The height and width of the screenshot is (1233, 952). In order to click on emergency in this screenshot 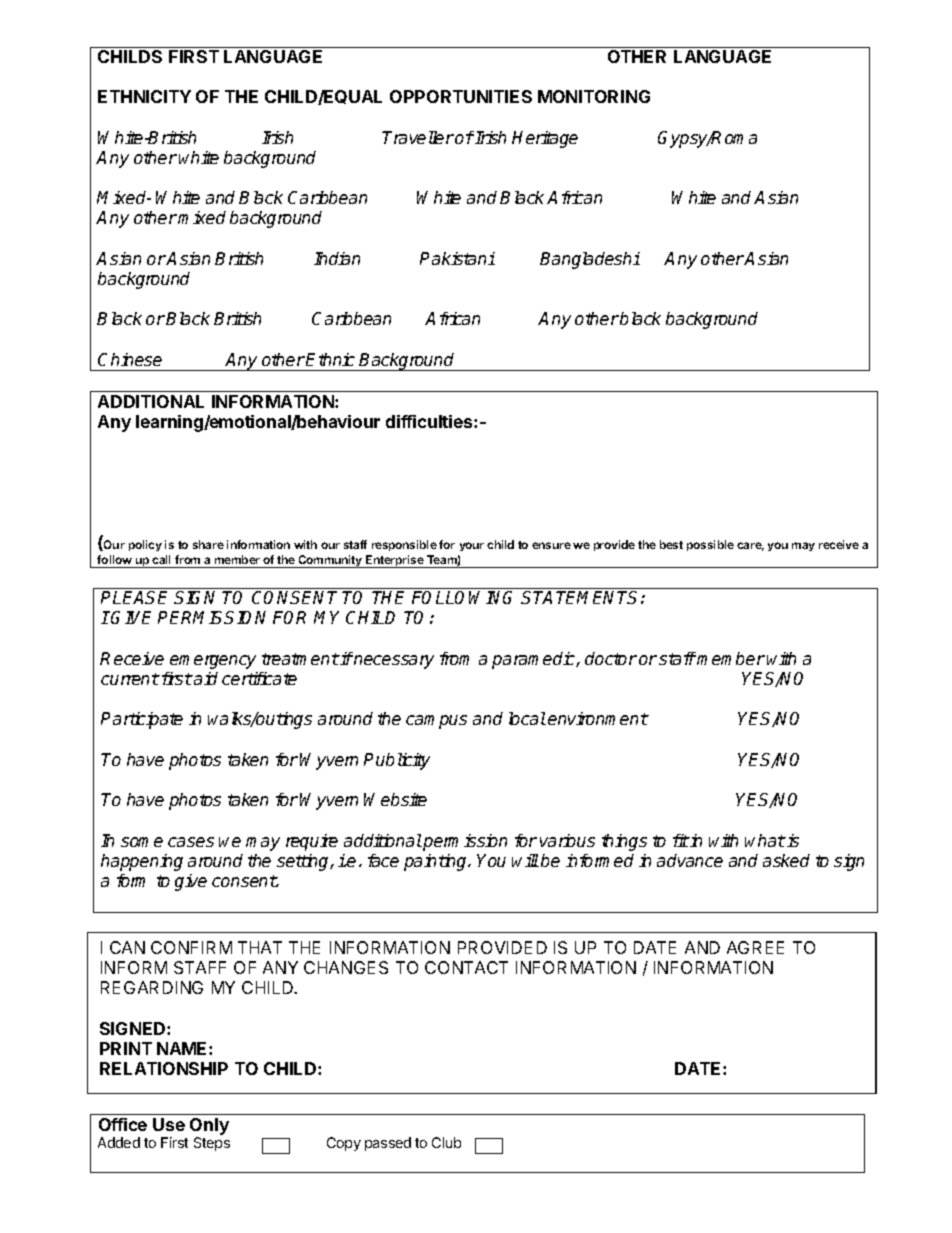, I will do `click(213, 662)`.
